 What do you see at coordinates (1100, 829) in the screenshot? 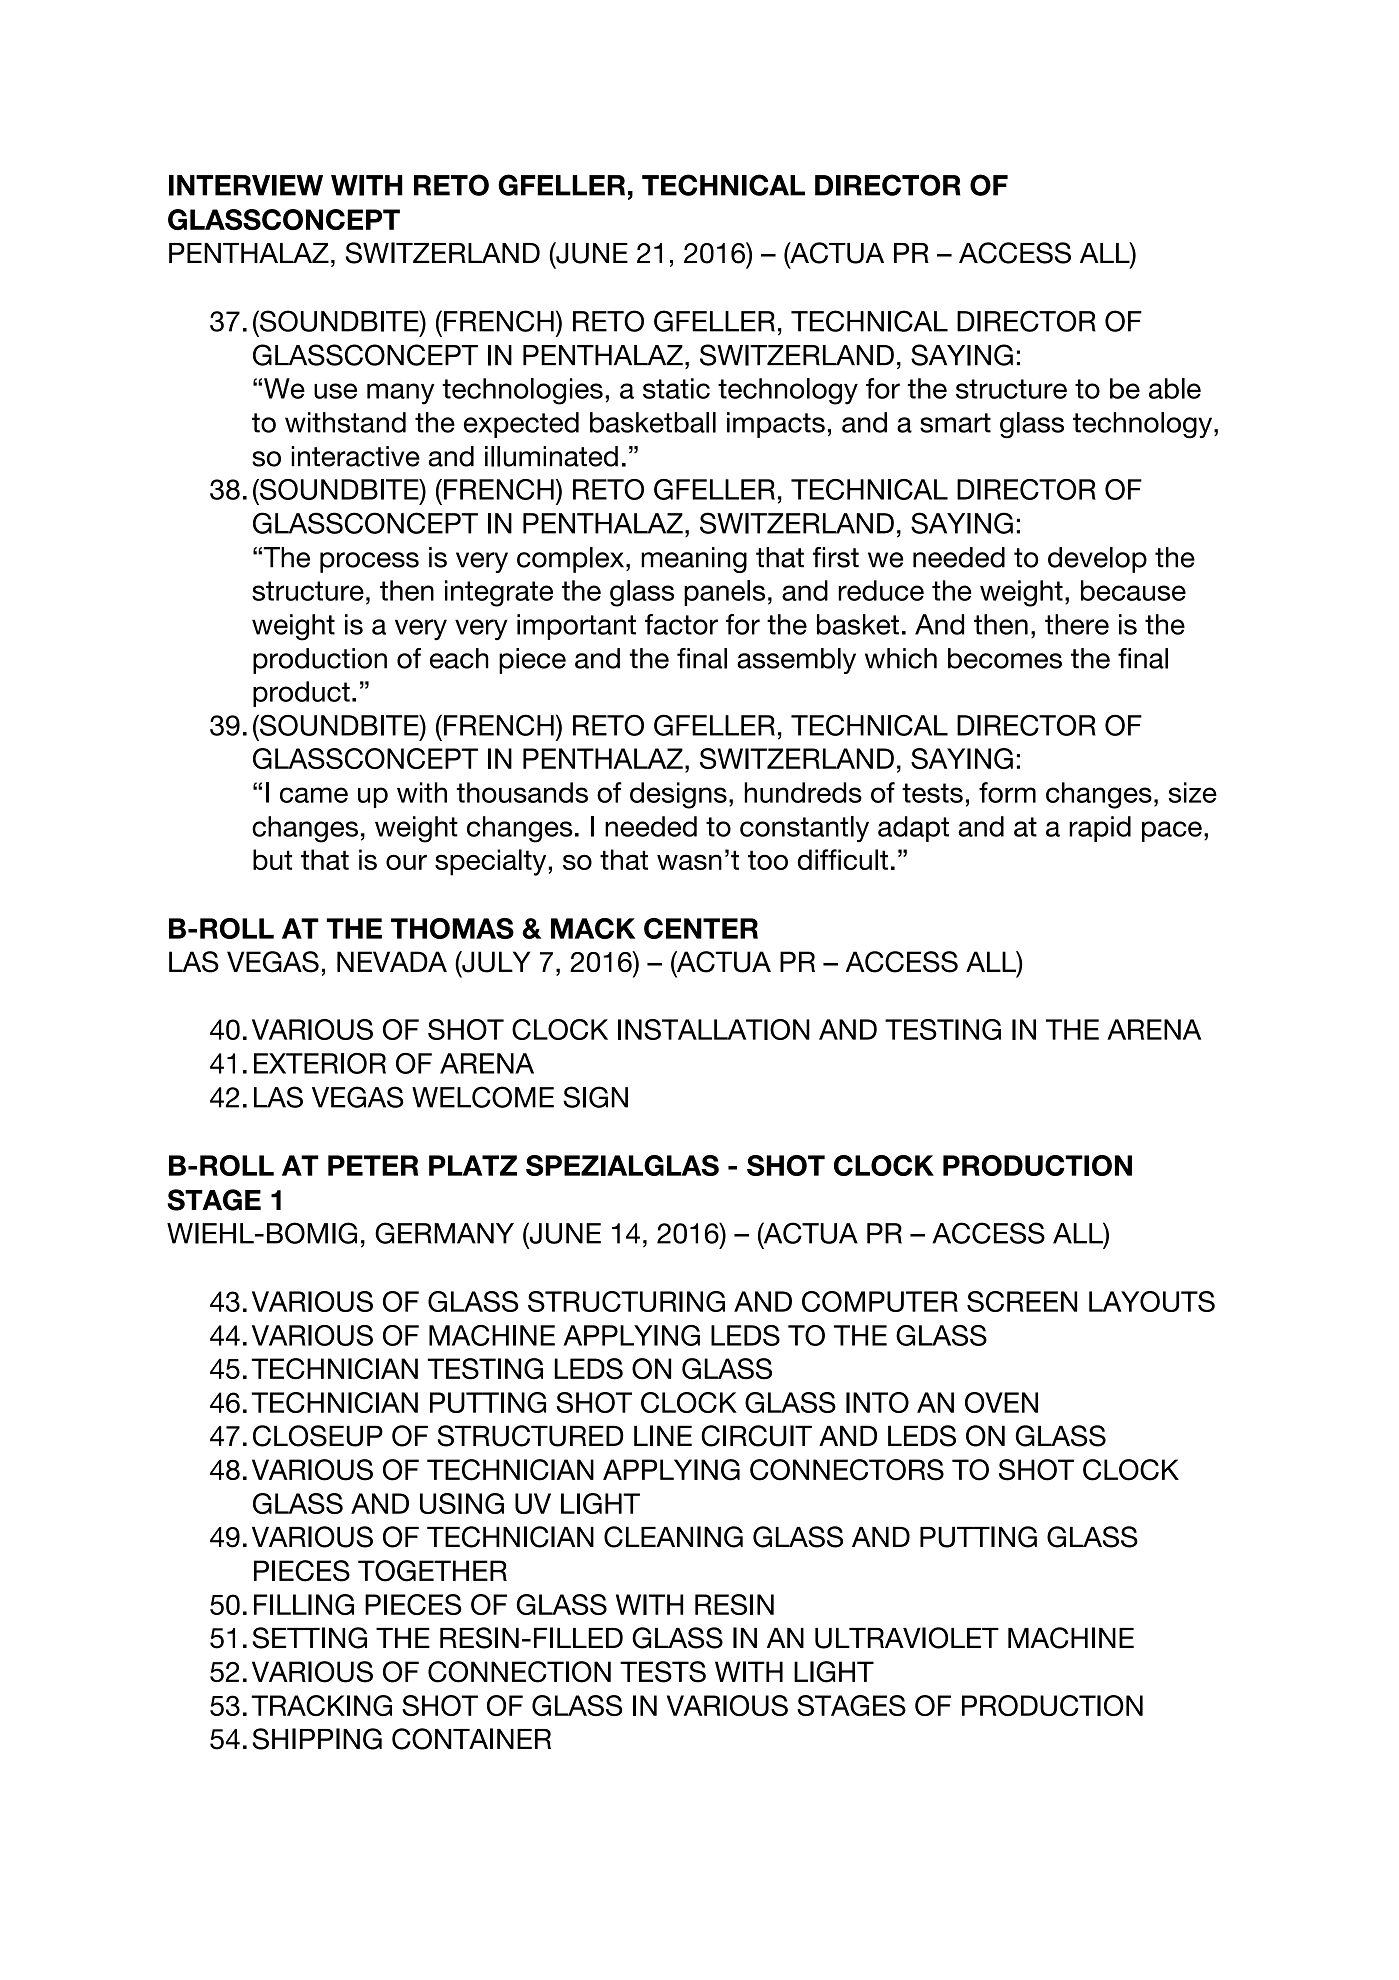
I see `rapid` at bounding box center [1100, 829].
